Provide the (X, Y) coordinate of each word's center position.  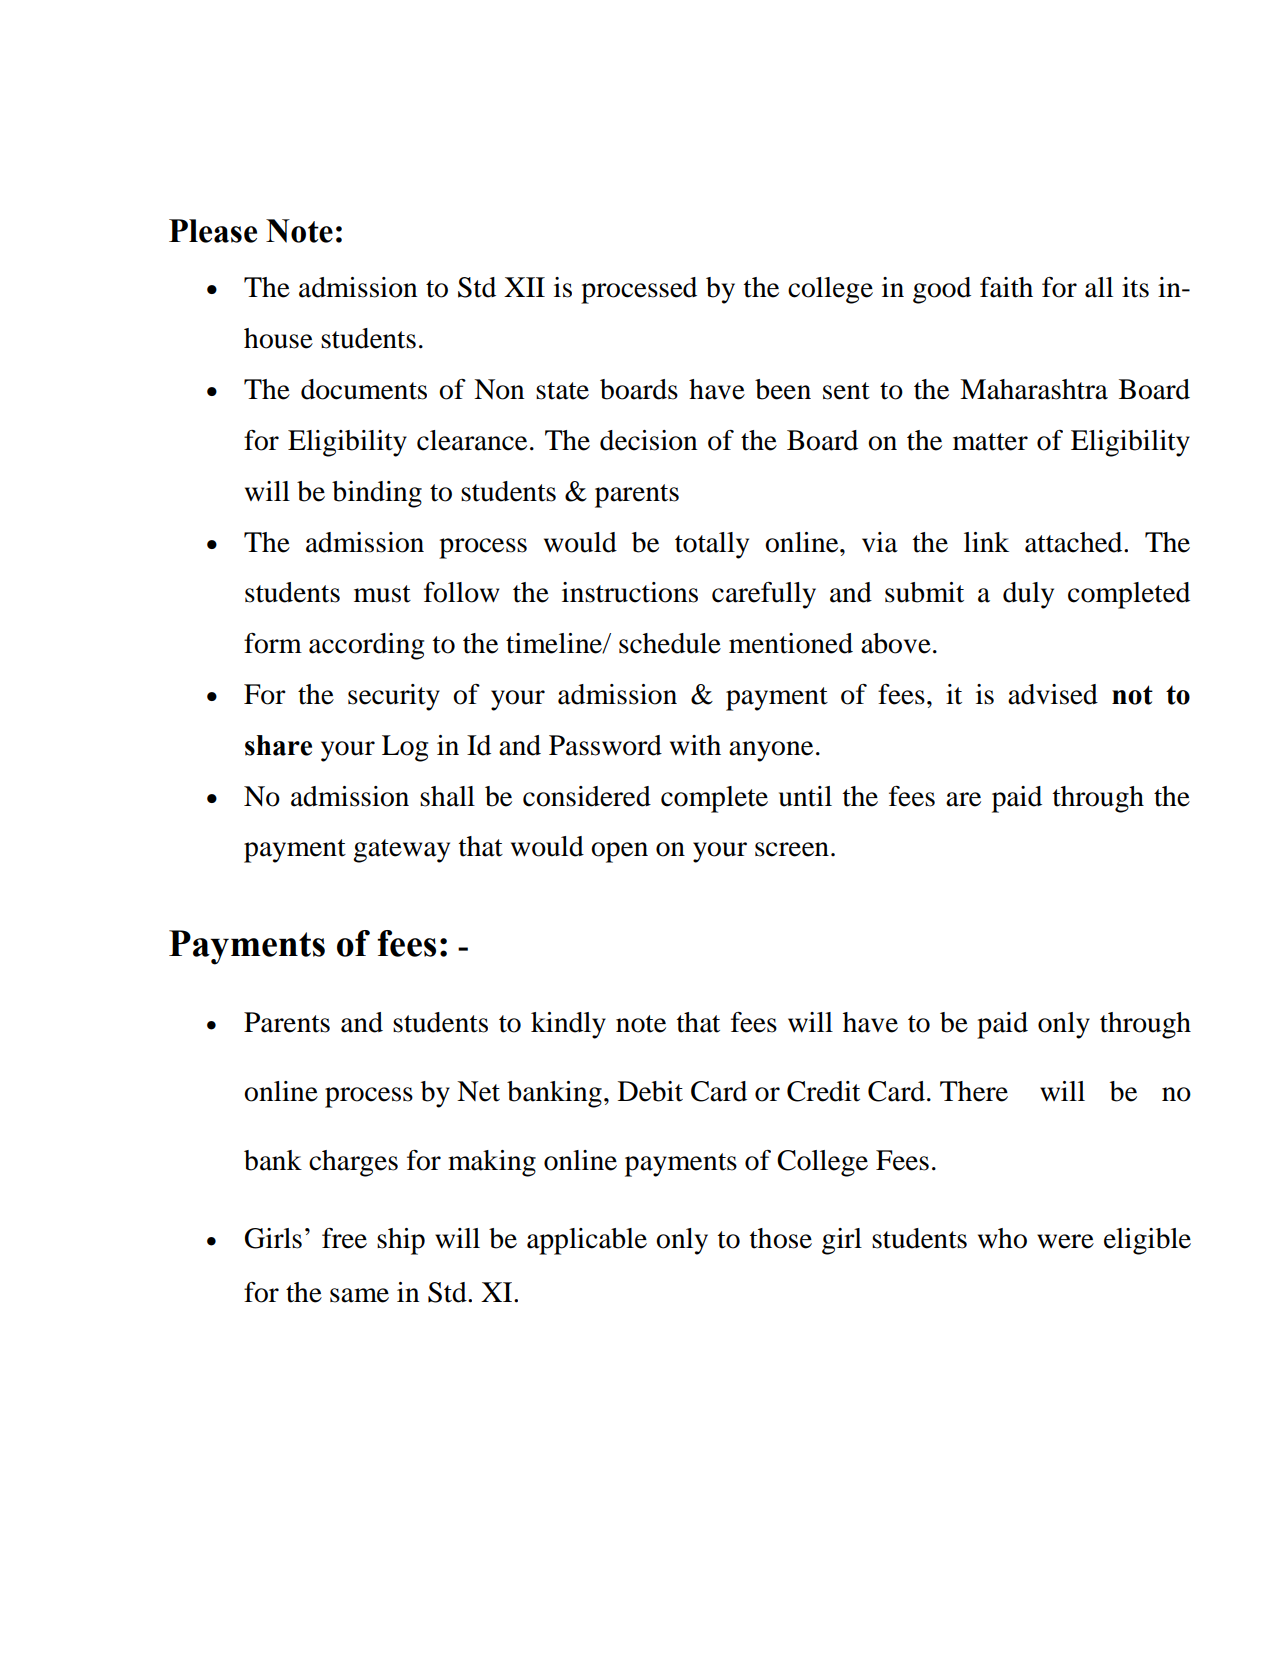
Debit (650, 1091)
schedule (670, 643)
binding (377, 494)
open (619, 852)
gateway (401, 851)
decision (648, 440)
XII (524, 287)
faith (1006, 287)
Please (213, 231)
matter (990, 442)
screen (792, 849)
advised (1053, 694)
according (366, 646)
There (974, 1091)
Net (478, 1091)
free (344, 1238)
